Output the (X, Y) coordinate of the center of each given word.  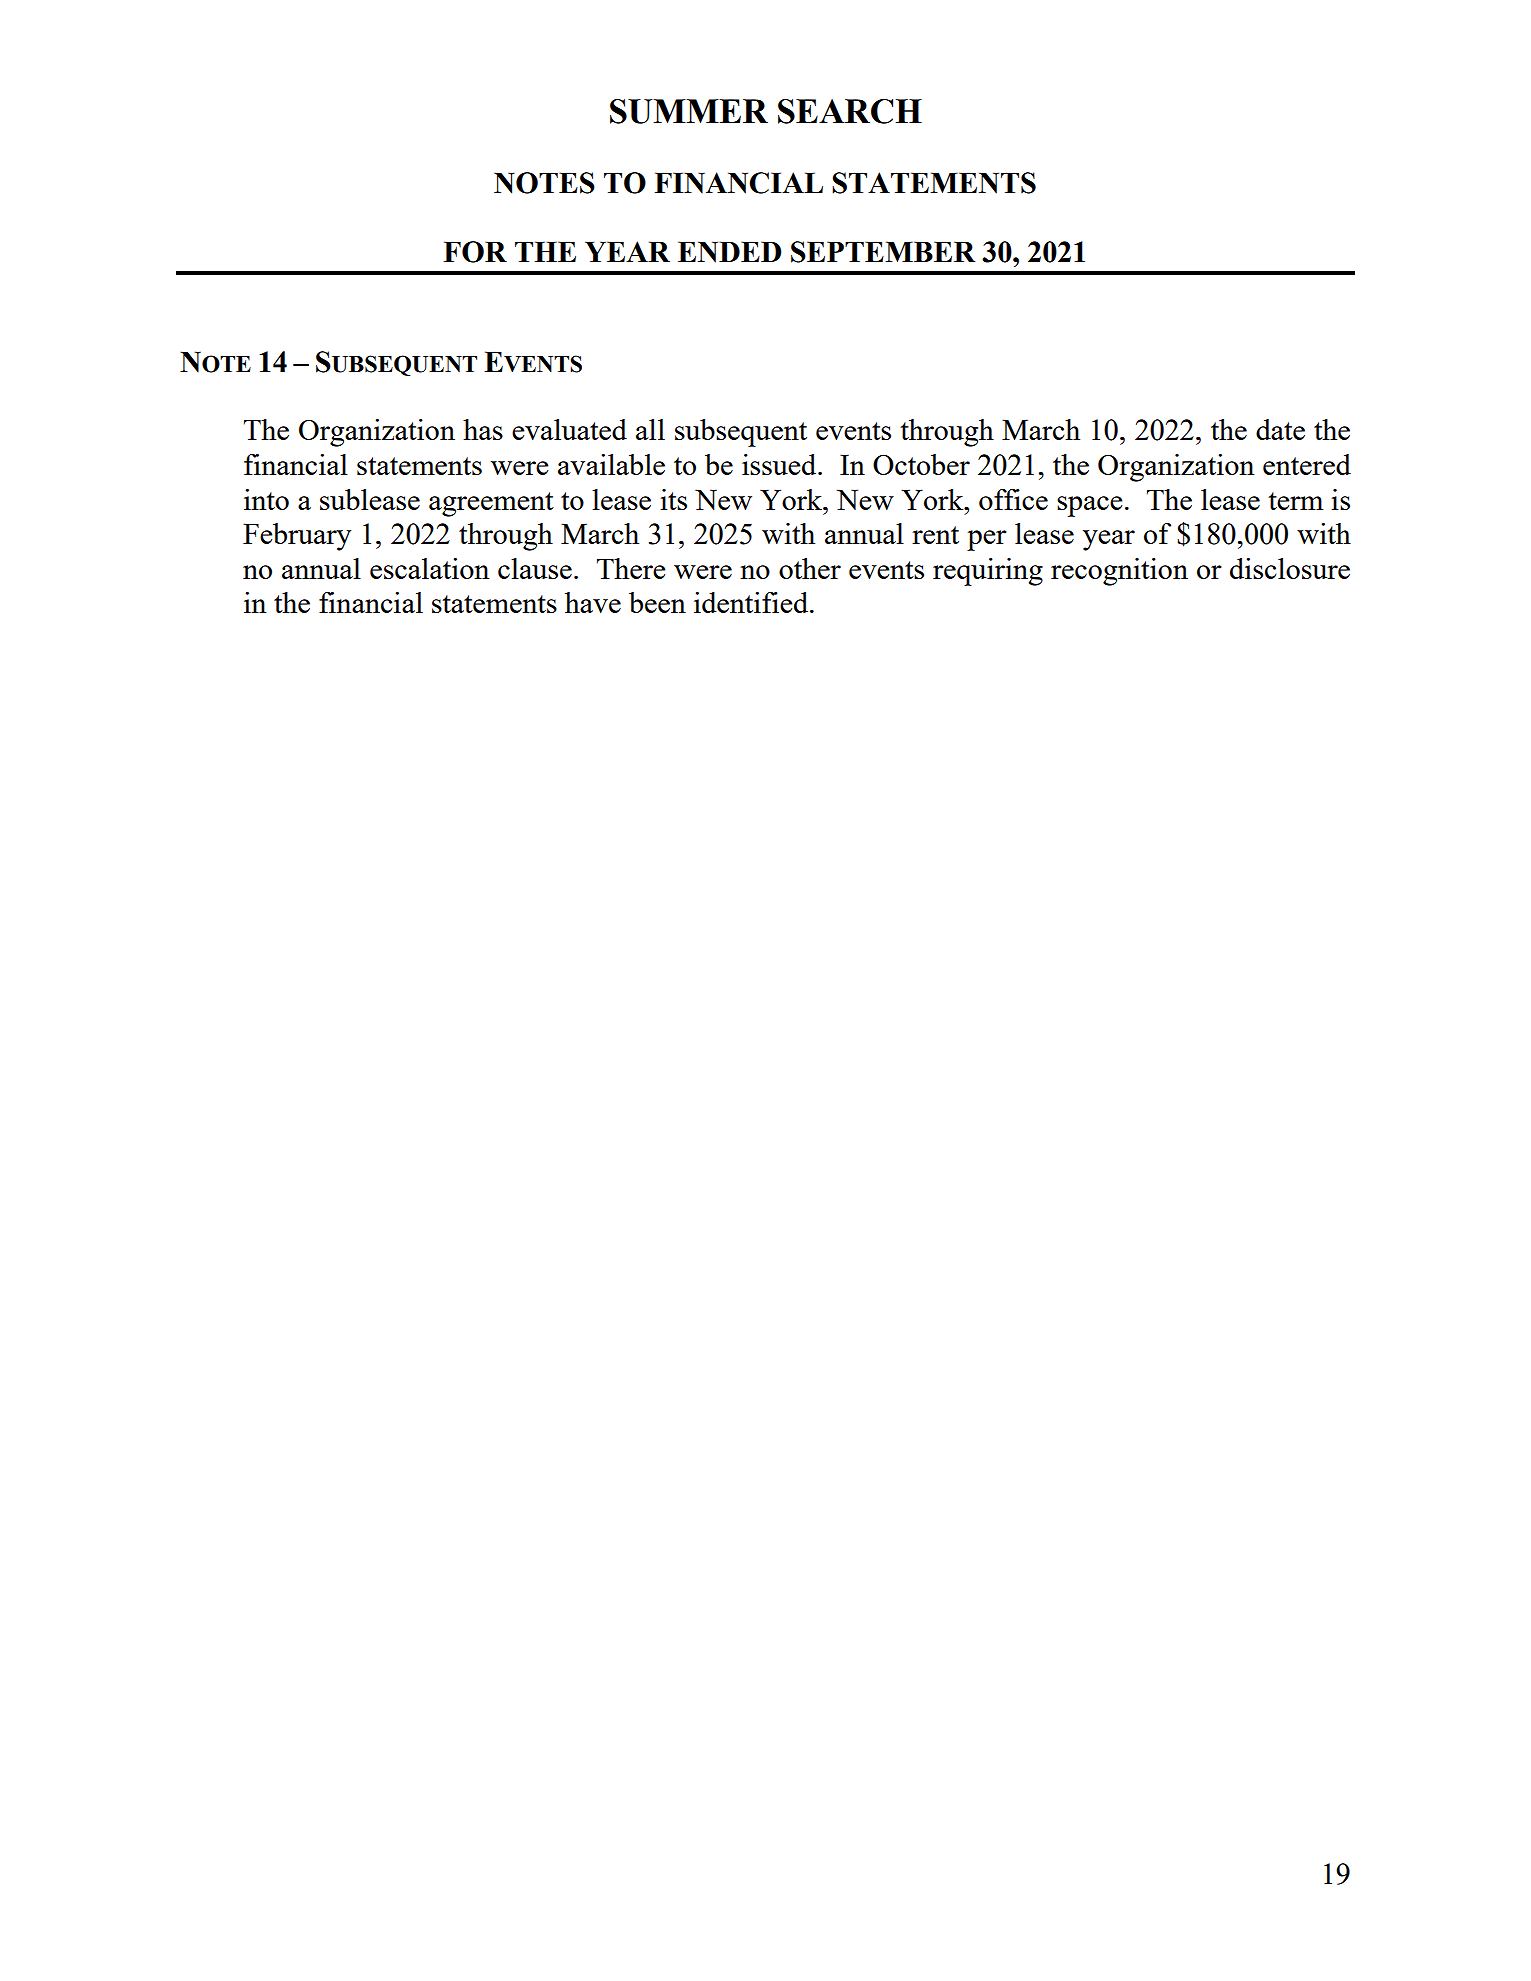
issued (780, 464)
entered (1307, 464)
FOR (475, 252)
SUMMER (689, 111)
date (1280, 429)
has (483, 429)
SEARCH (850, 111)
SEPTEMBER (883, 252)
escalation (429, 568)
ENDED (729, 252)
